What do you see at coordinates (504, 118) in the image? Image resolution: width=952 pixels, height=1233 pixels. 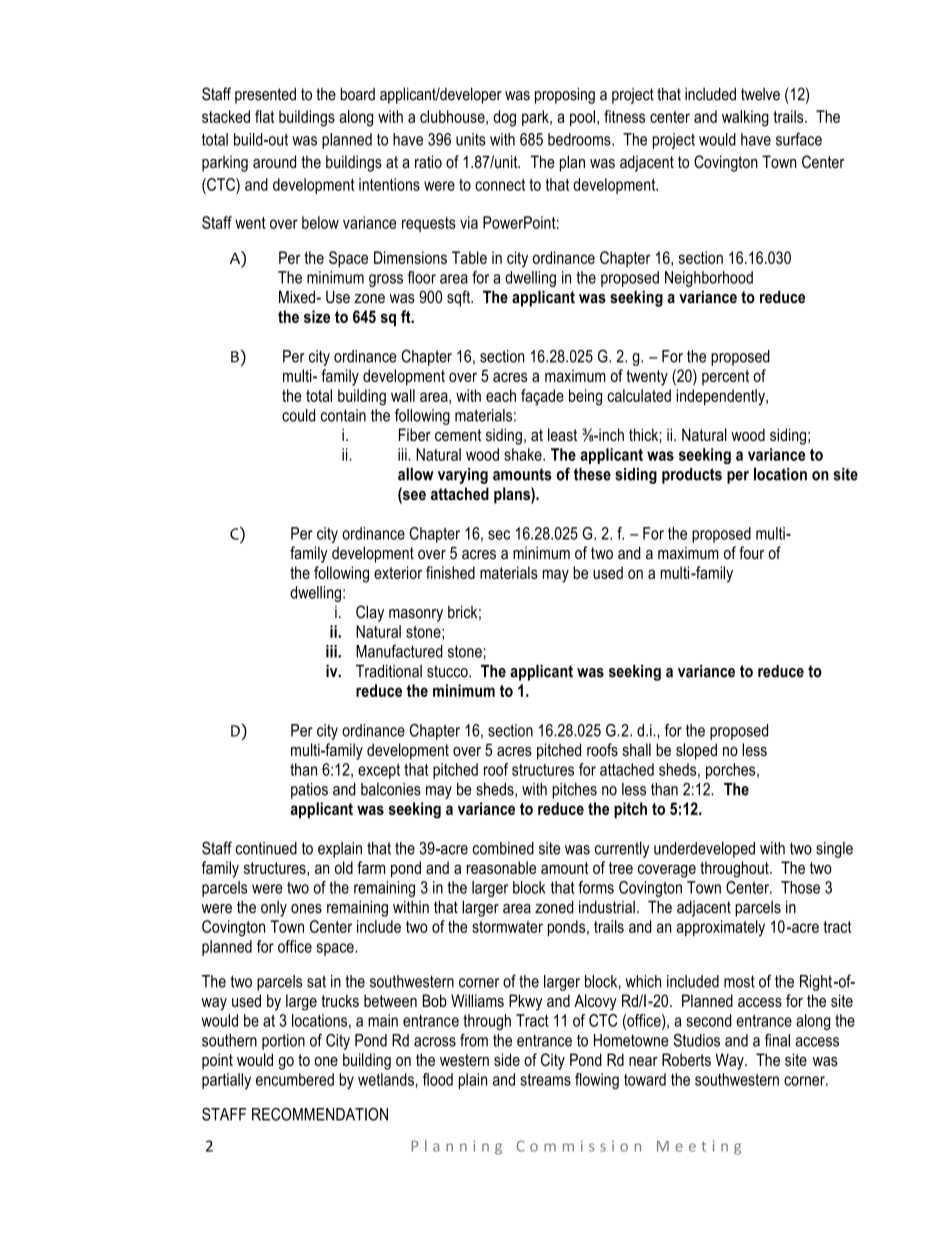 I see `dog` at bounding box center [504, 118].
